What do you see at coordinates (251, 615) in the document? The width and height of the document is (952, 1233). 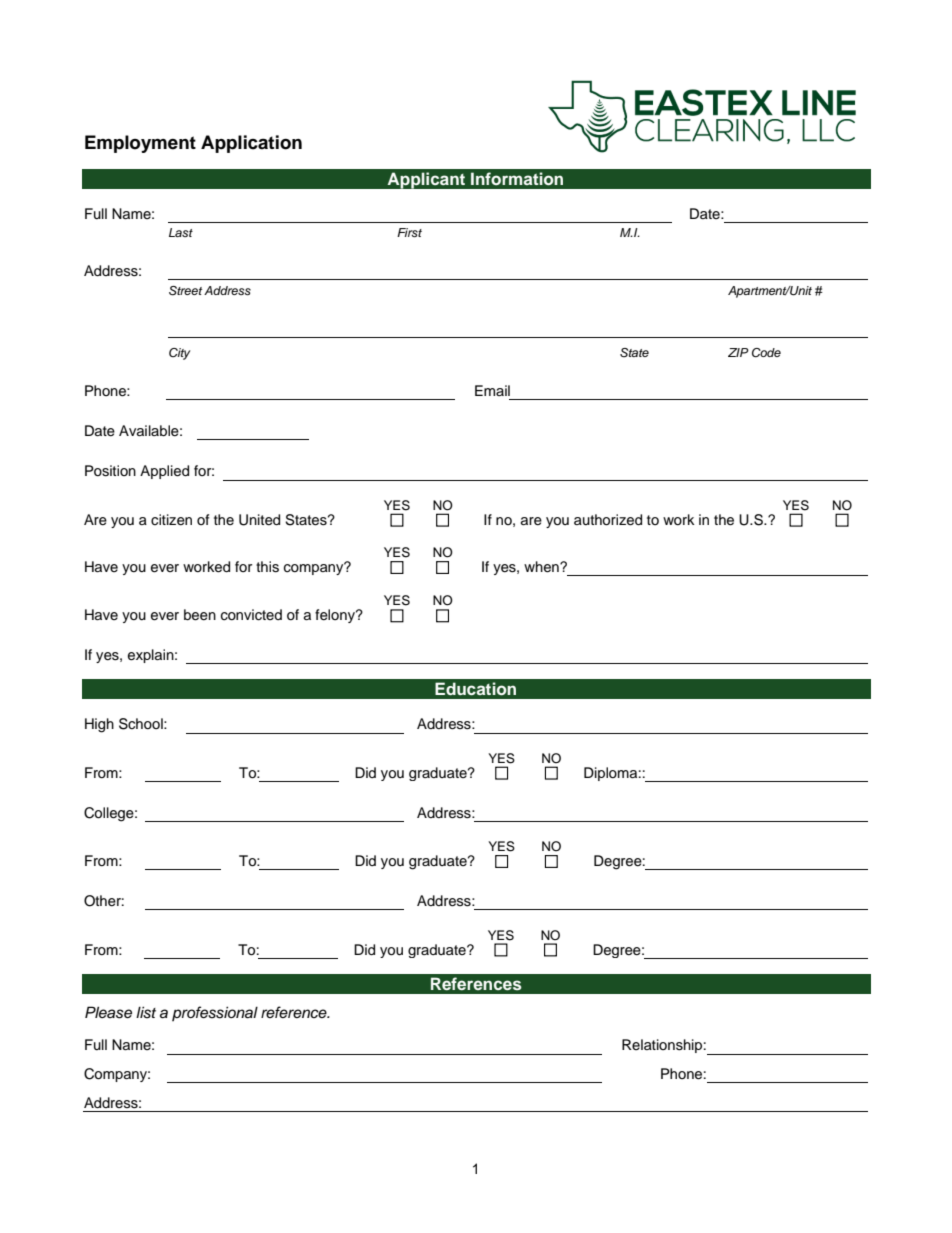 I see `convicted` at bounding box center [251, 615].
